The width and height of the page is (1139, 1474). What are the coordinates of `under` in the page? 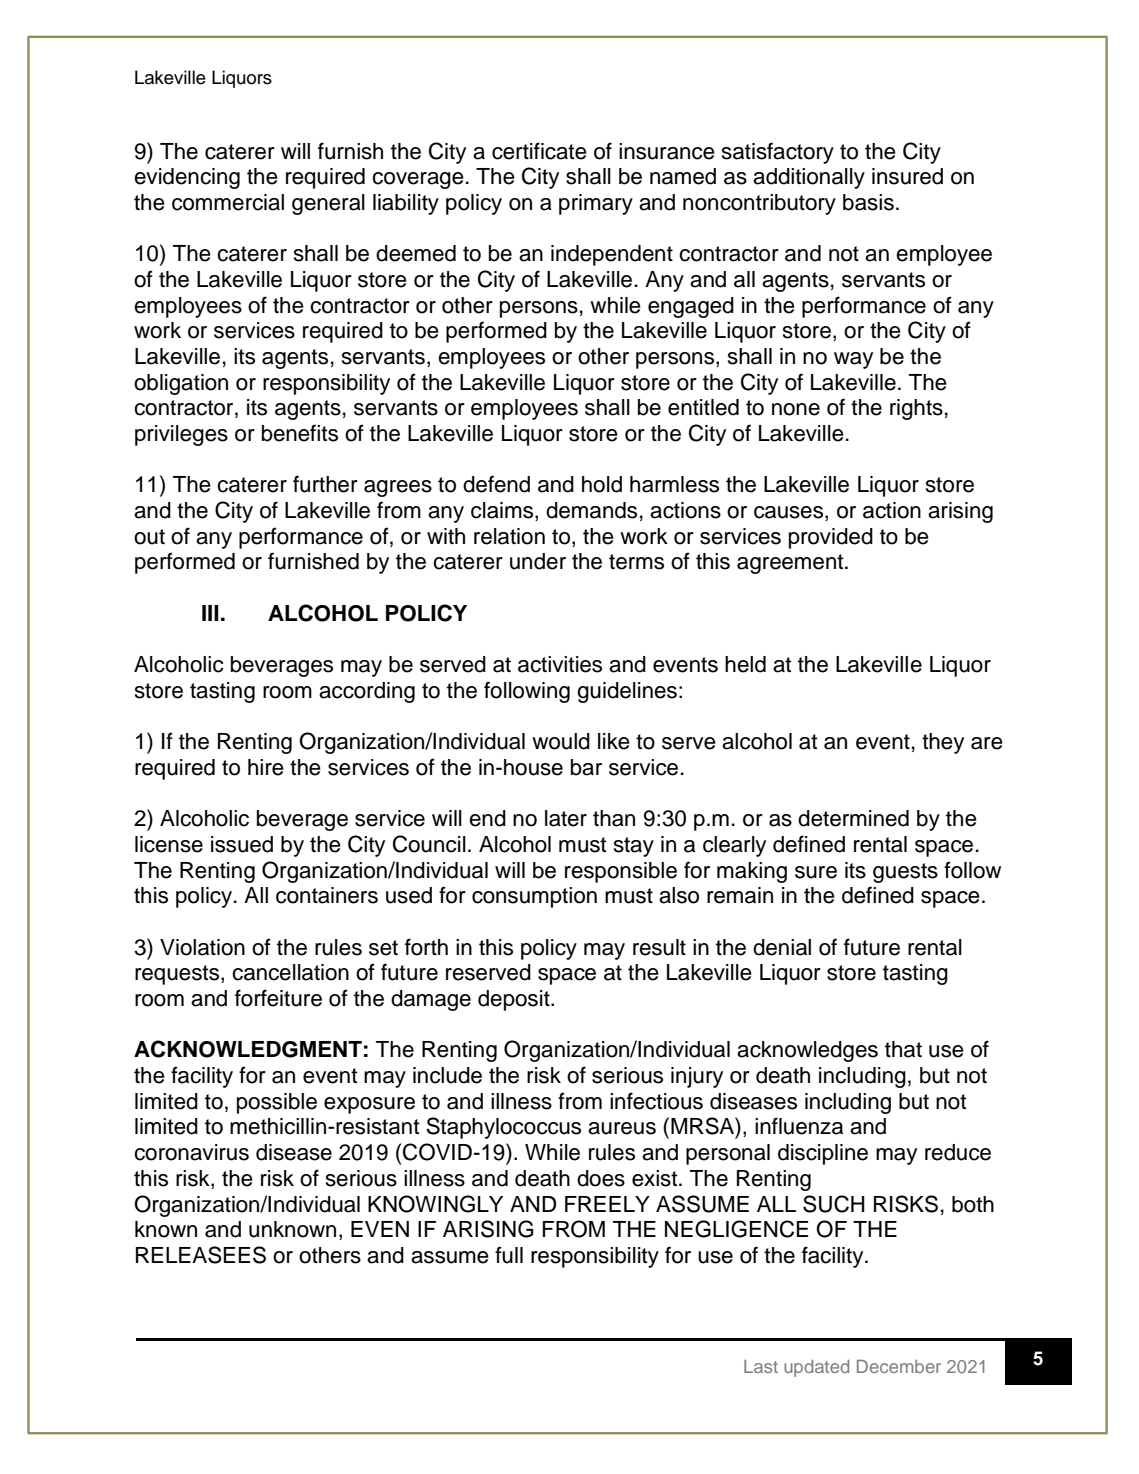 It's located at (538, 561).
